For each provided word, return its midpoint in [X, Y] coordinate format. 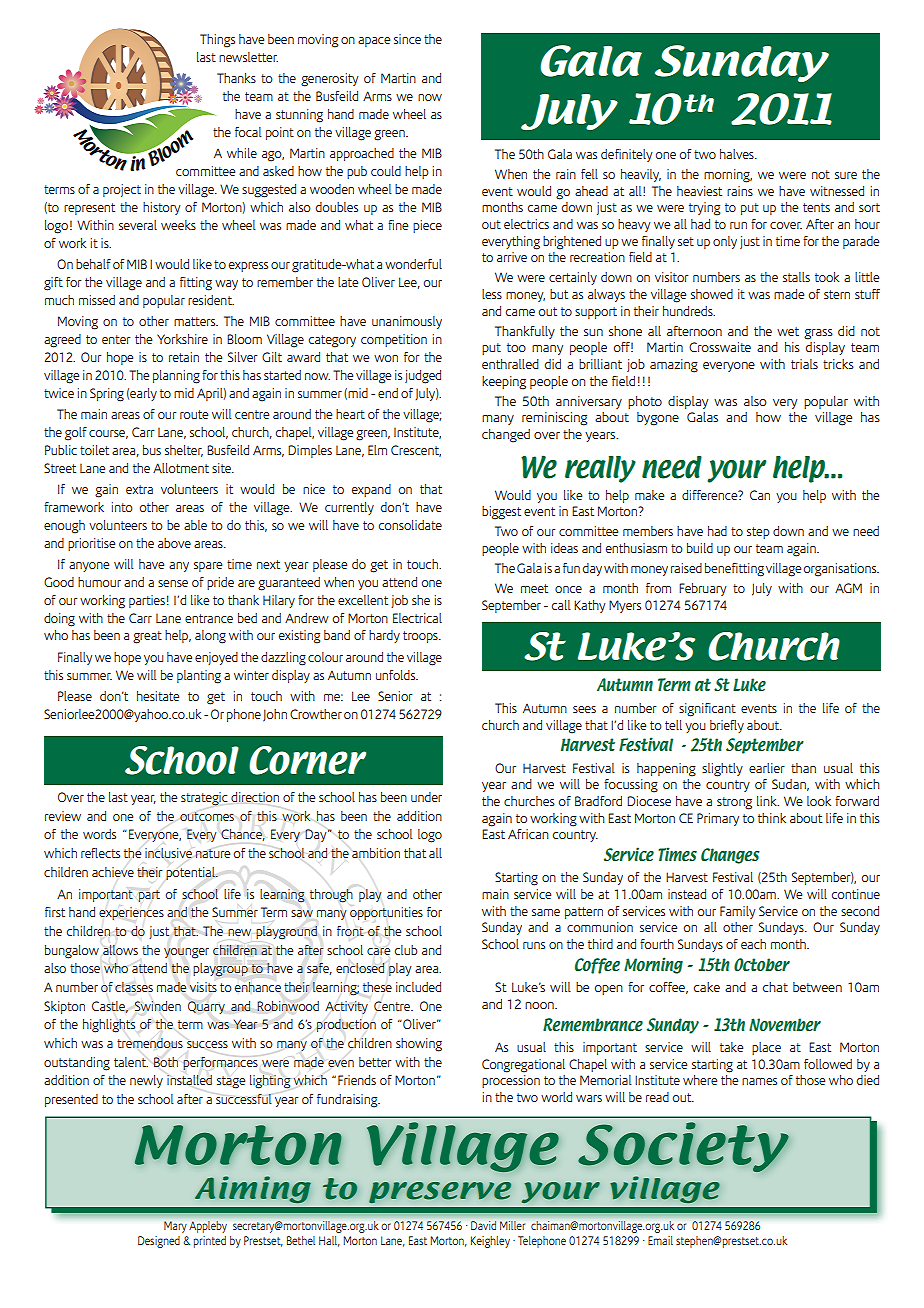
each [753, 944]
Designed [159, 1242]
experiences [131, 913]
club [406, 950]
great [147, 637]
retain [184, 357]
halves [738, 154]
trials [804, 364]
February [703, 589]
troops [421, 637]
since [407, 39]
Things [217, 41]
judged [423, 377]
